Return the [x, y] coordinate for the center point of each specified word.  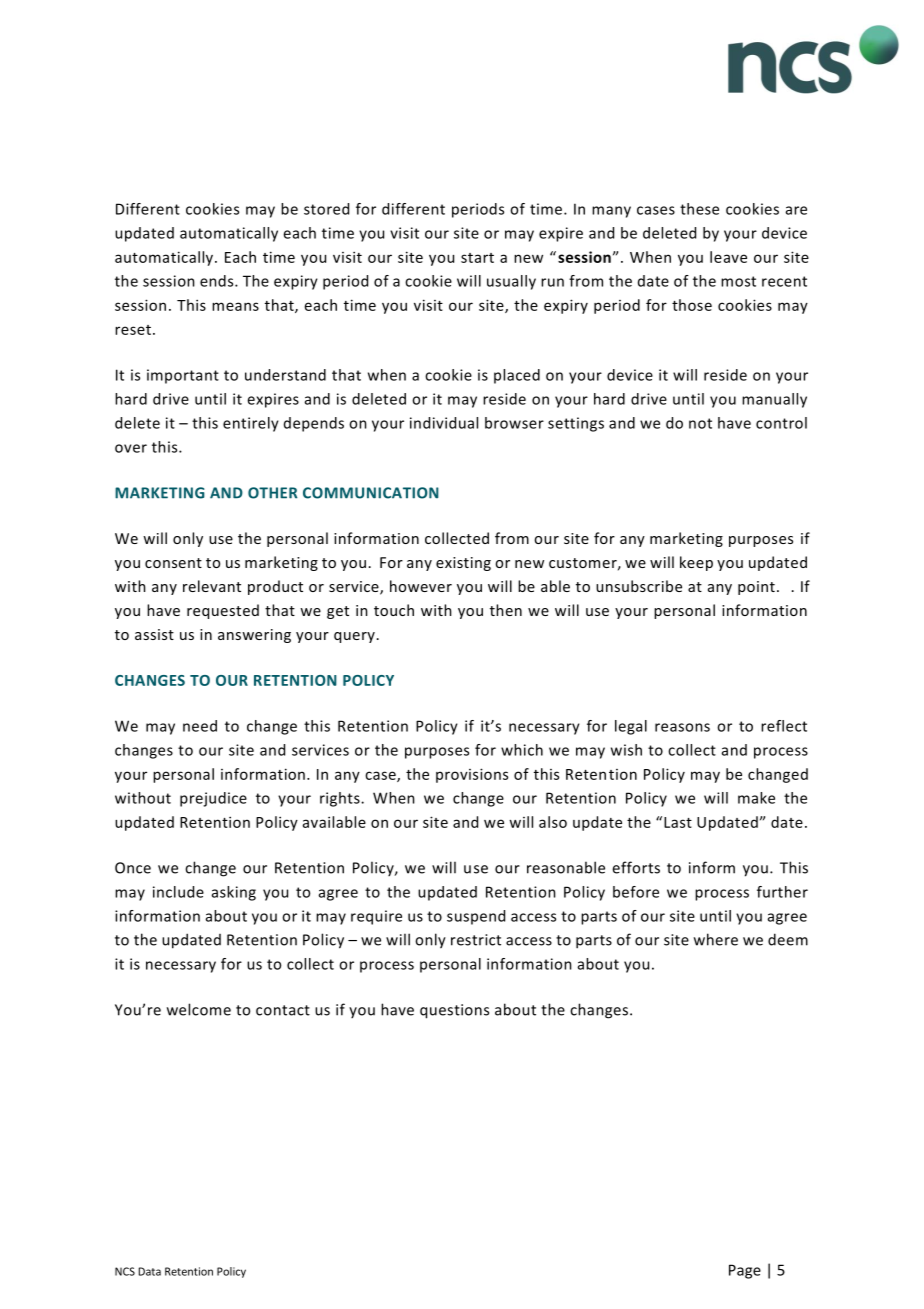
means [235, 306]
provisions [472, 775]
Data [149, 1271]
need [200, 726]
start [477, 258]
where [716, 939]
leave [728, 257]
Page [745, 1271]
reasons [682, 727]
